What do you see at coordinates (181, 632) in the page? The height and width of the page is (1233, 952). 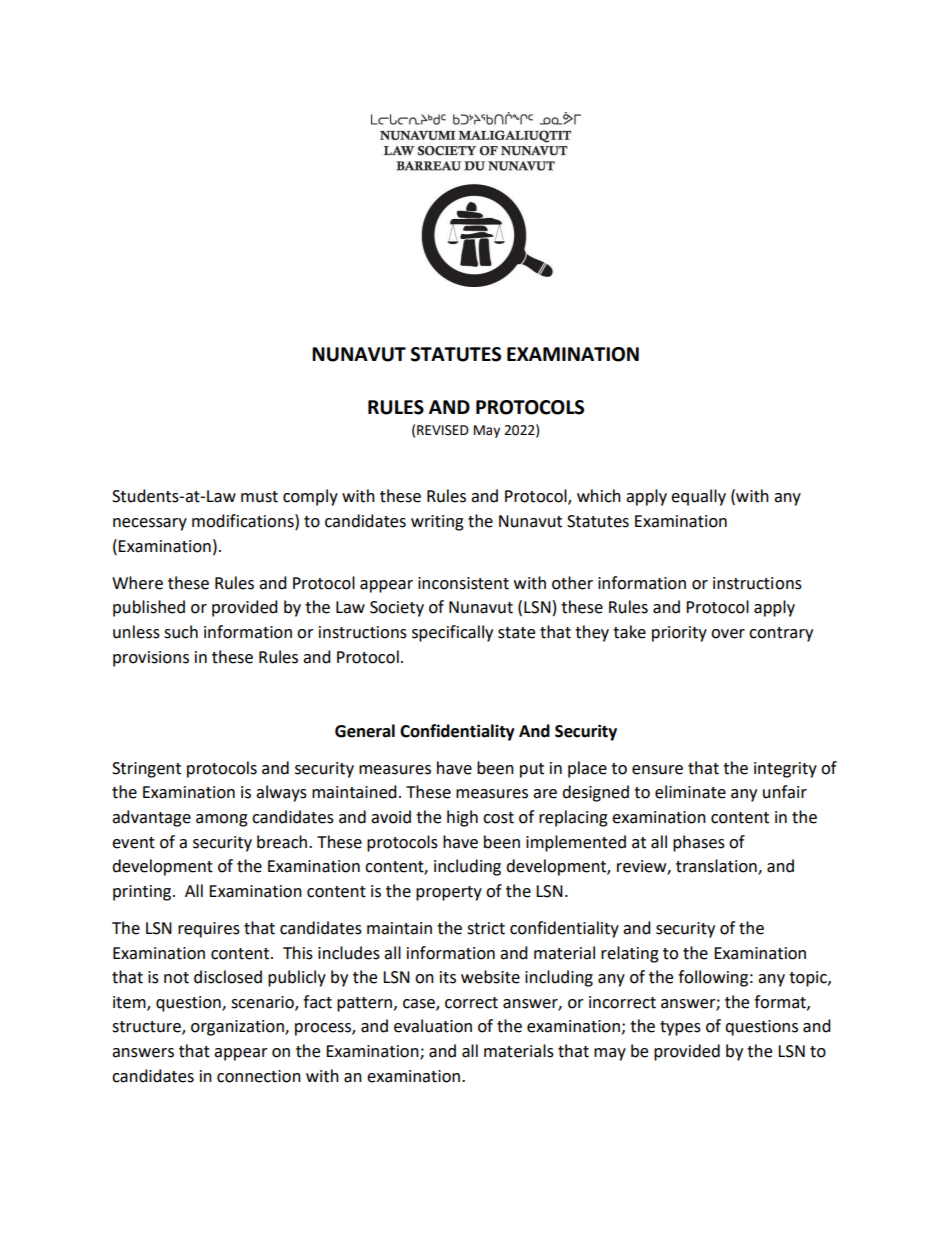 I see `such` at bounding box center [181, 632].
